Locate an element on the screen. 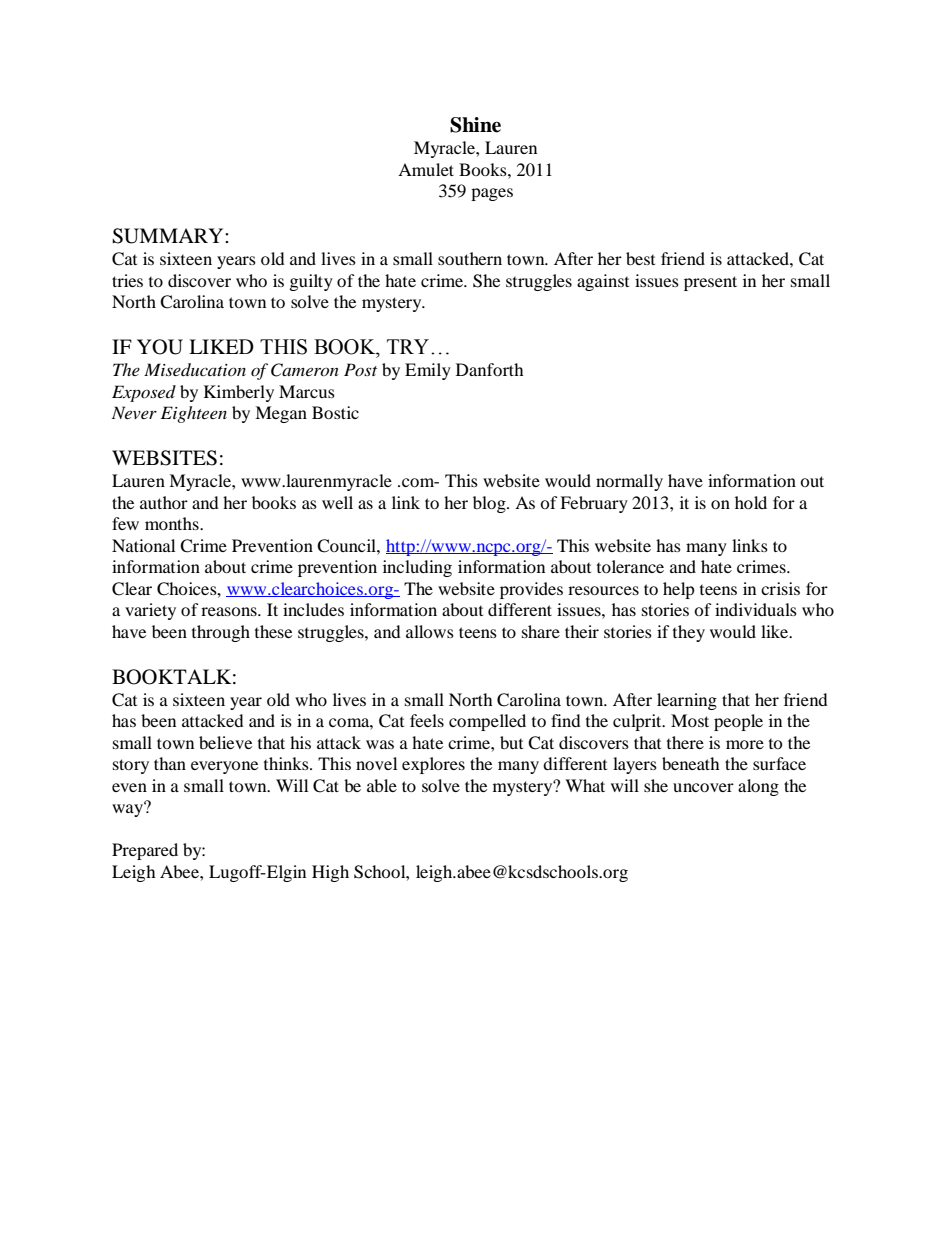 The width and height of the screenshot is (952, 1233). Prepared is located at coordinates (145, 851).
